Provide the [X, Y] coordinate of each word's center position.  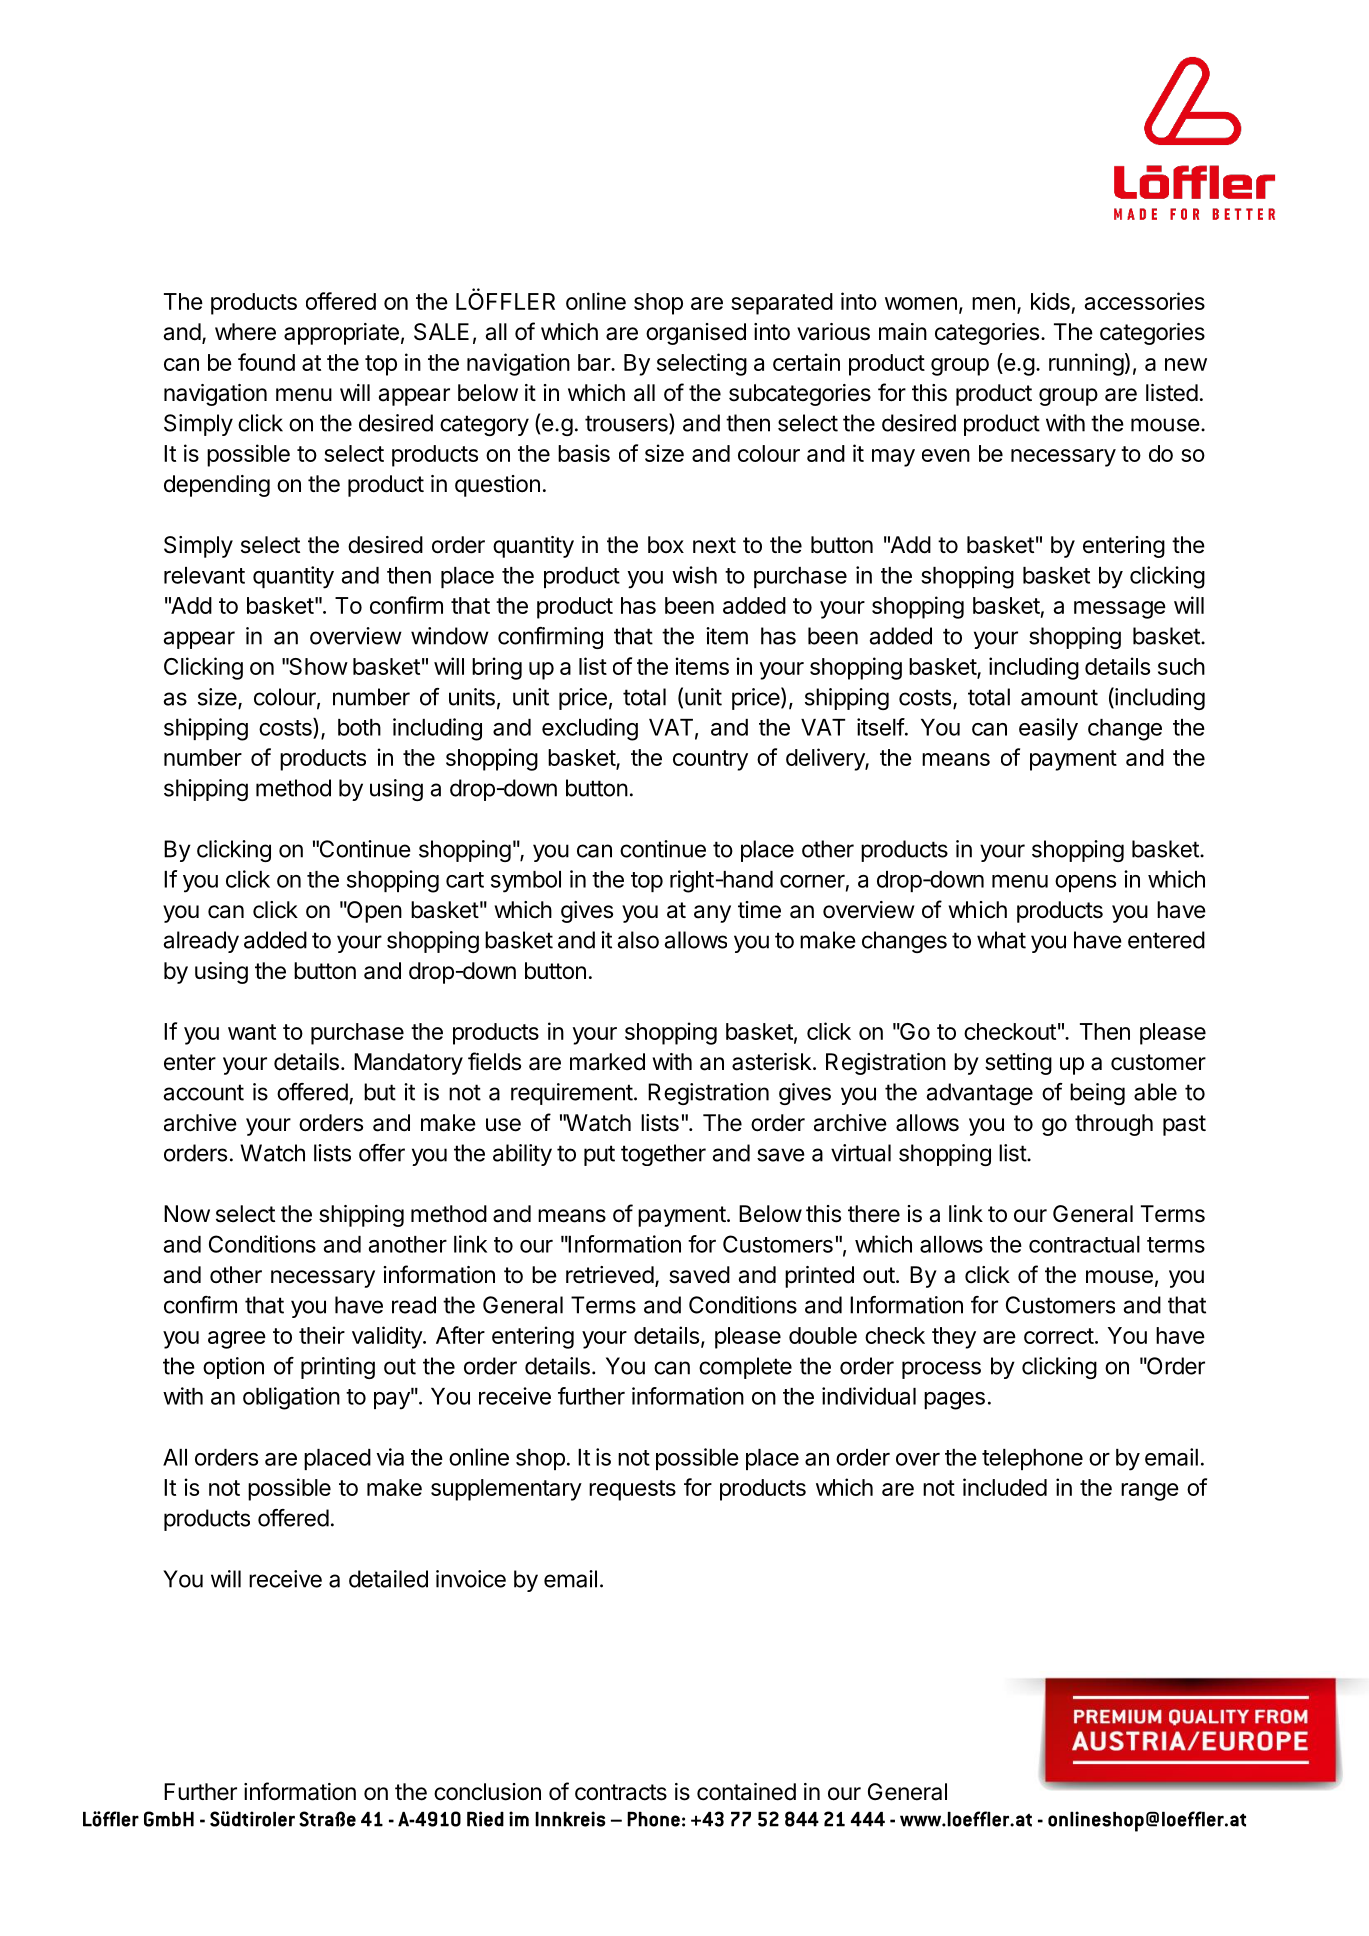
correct [1059, 1336]
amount [1059, 697]
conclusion [487, 1792]
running [1086, 364]
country [710, 760]
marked [607, 1062]
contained [746, 1792]
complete [745, 1368]
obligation [291, 1398]
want [252, 1032]
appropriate [341, 334]
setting [1018, 1064]
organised [696, 334]
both [359, 727]
